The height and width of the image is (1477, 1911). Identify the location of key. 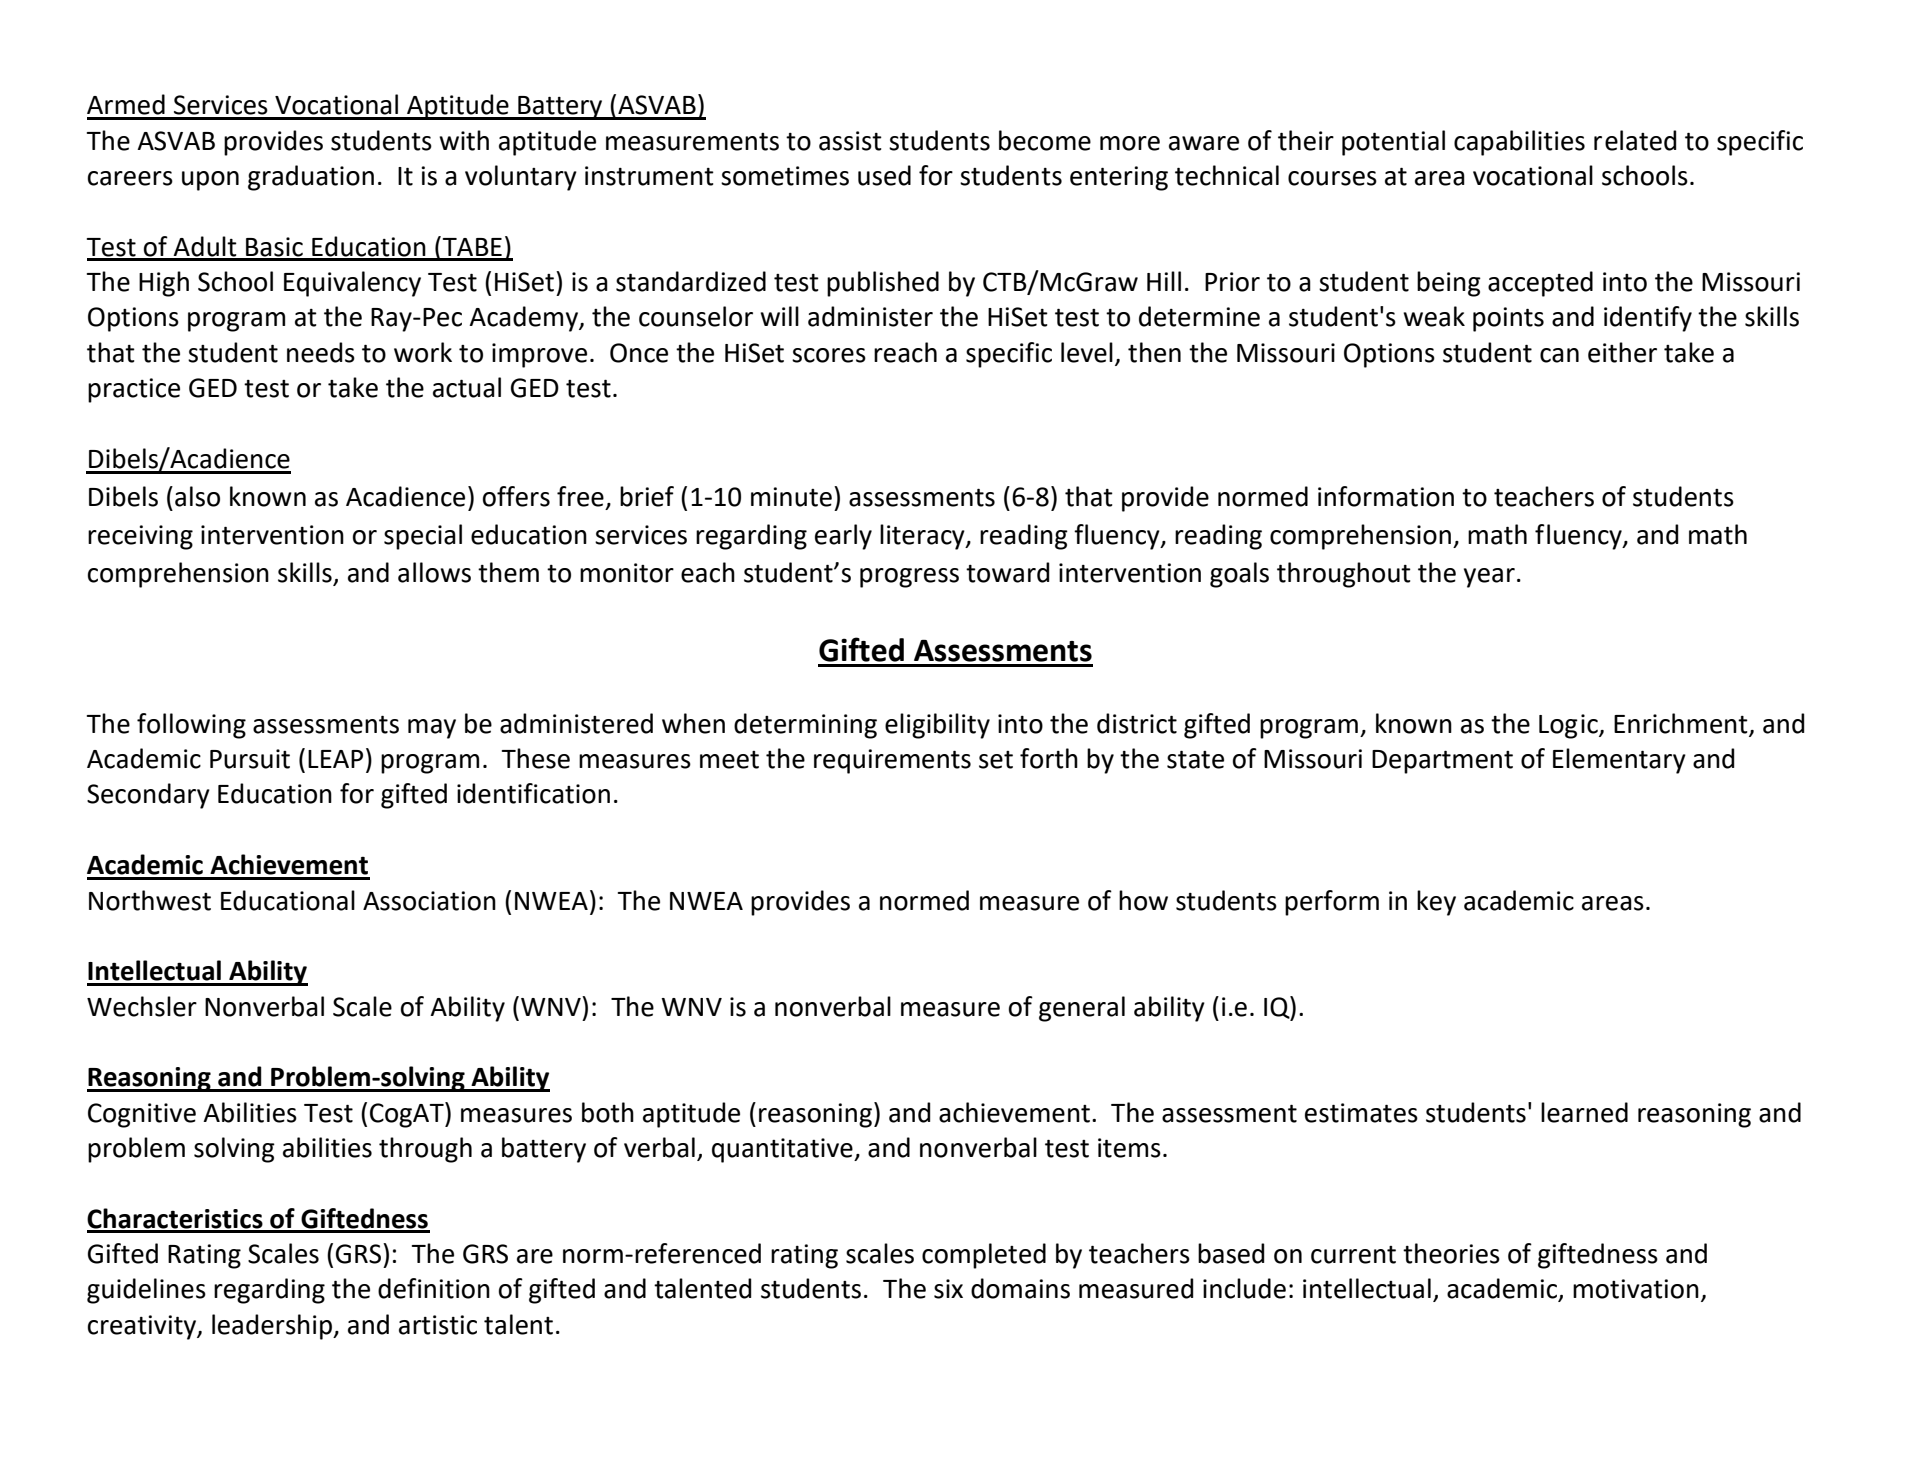
(1436, 903).
